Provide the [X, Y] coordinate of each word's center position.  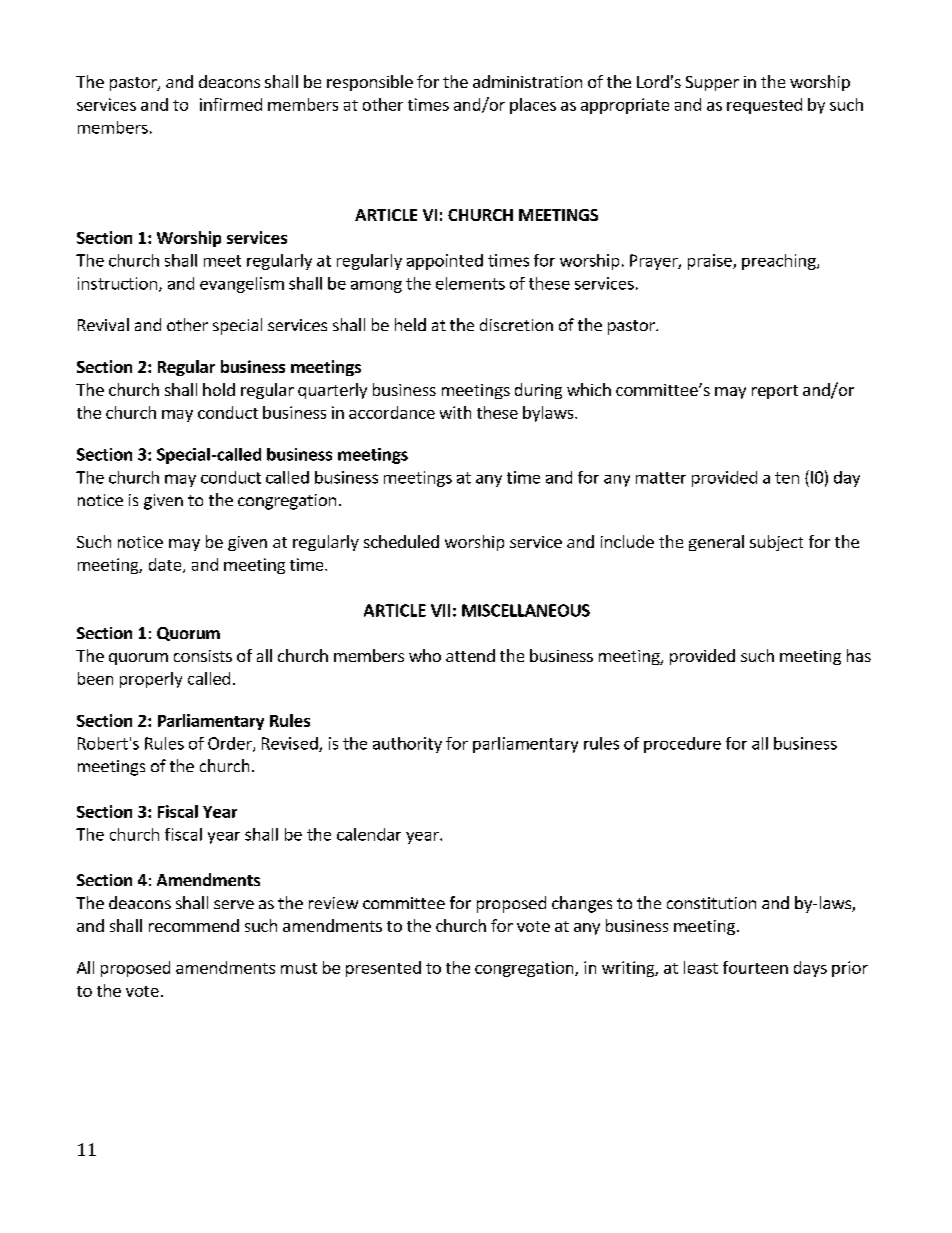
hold [219, 389]
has [859, 655]
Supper [712, 83]
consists [203, 656]
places [533, 106]
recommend [194, 925]
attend [470, 655]
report [775, 392]
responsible [370, 83]
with [455, 412]
